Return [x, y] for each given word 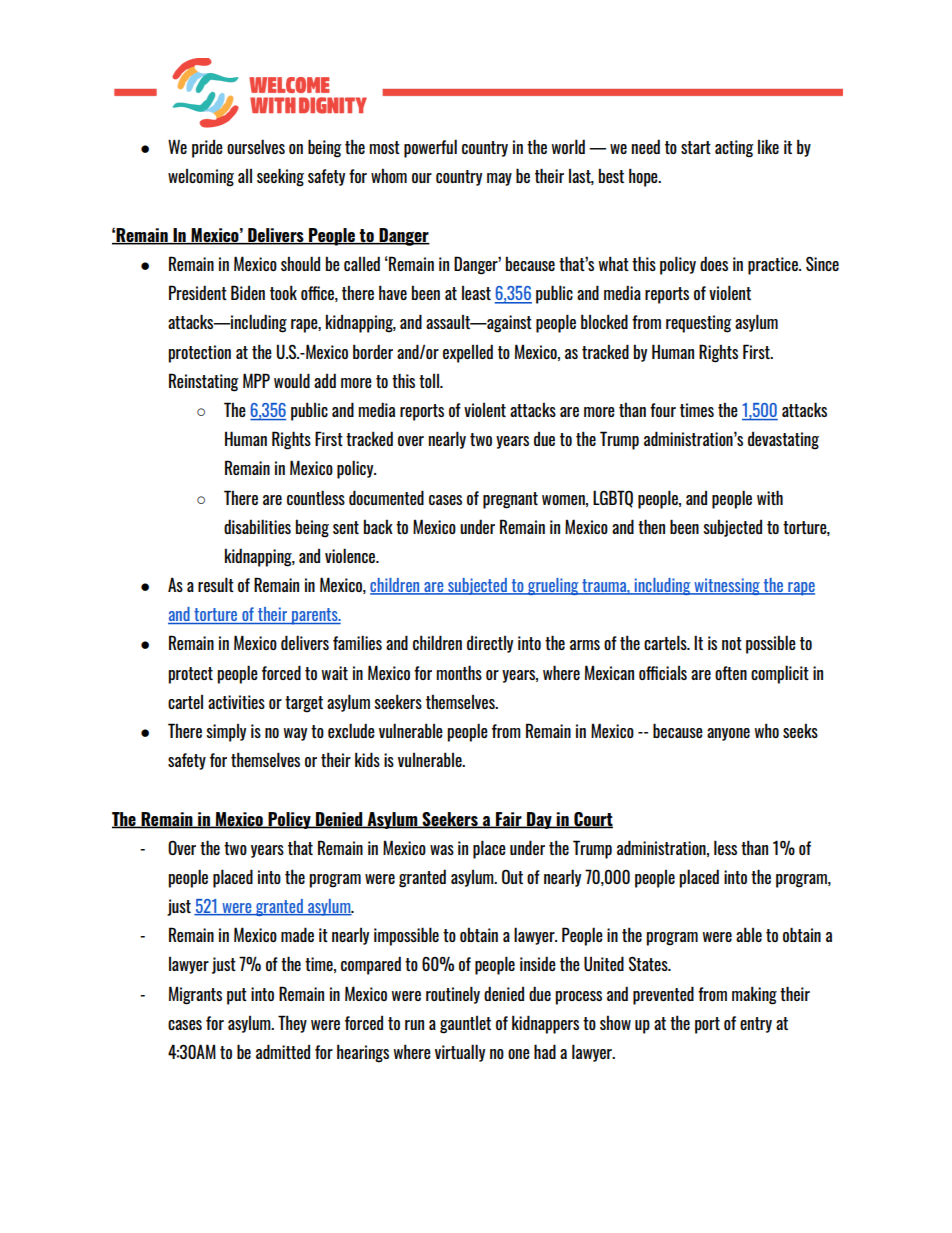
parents [315, 616]
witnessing [727, 586]
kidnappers [545, 1024]
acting [734, 149]
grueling [553, 586]
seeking [280, 177]
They [292, 1024]
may [499, 179]
